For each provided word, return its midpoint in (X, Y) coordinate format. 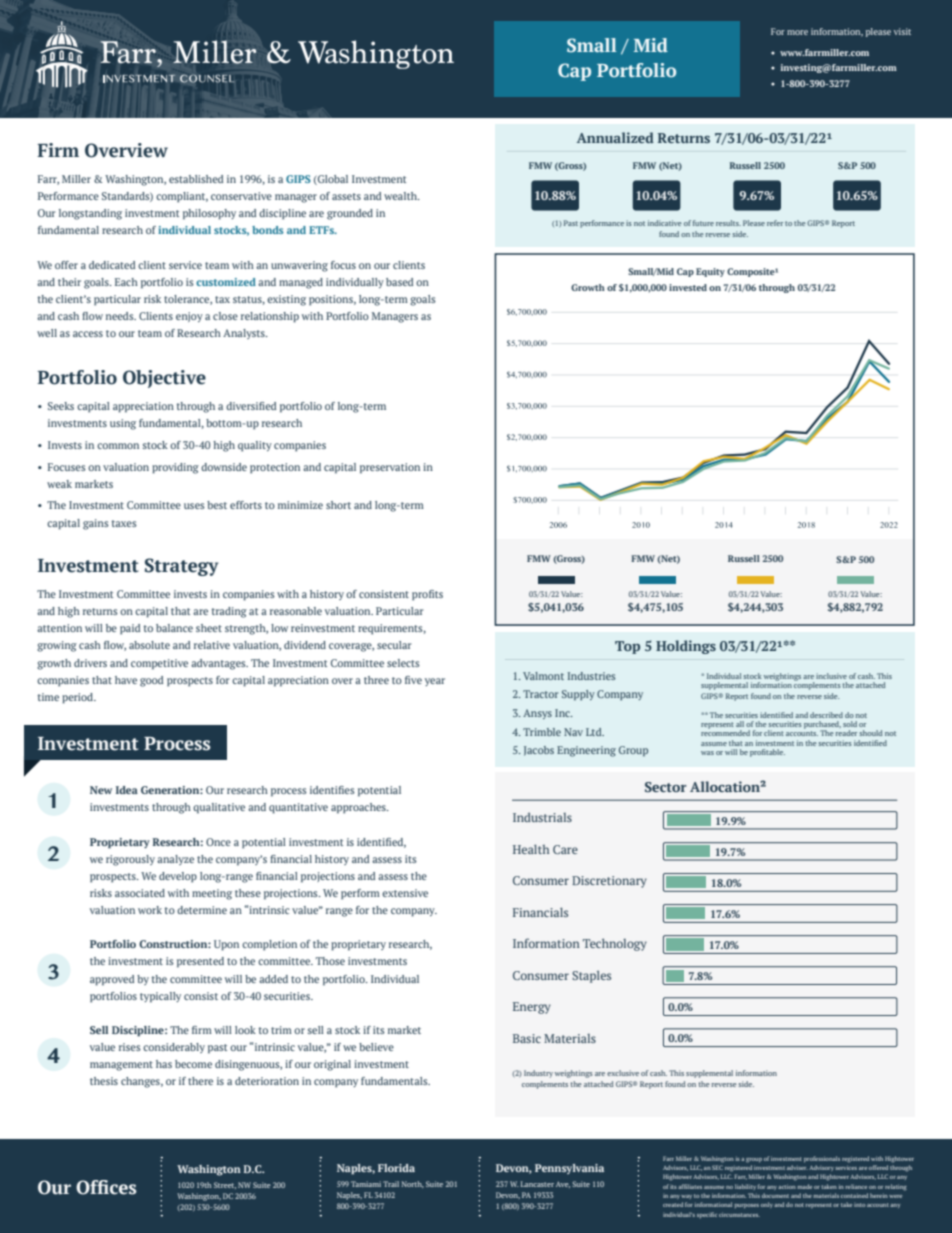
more (797, 32)
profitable (767, 753)
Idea (127, 790)
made (804, 1186)
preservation (390, 468)
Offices (106, 1187)
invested (688, 287)
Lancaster (537, 1184)
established (196, 179)
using (123, 424)
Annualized (615, 137)
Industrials (542, 817)
